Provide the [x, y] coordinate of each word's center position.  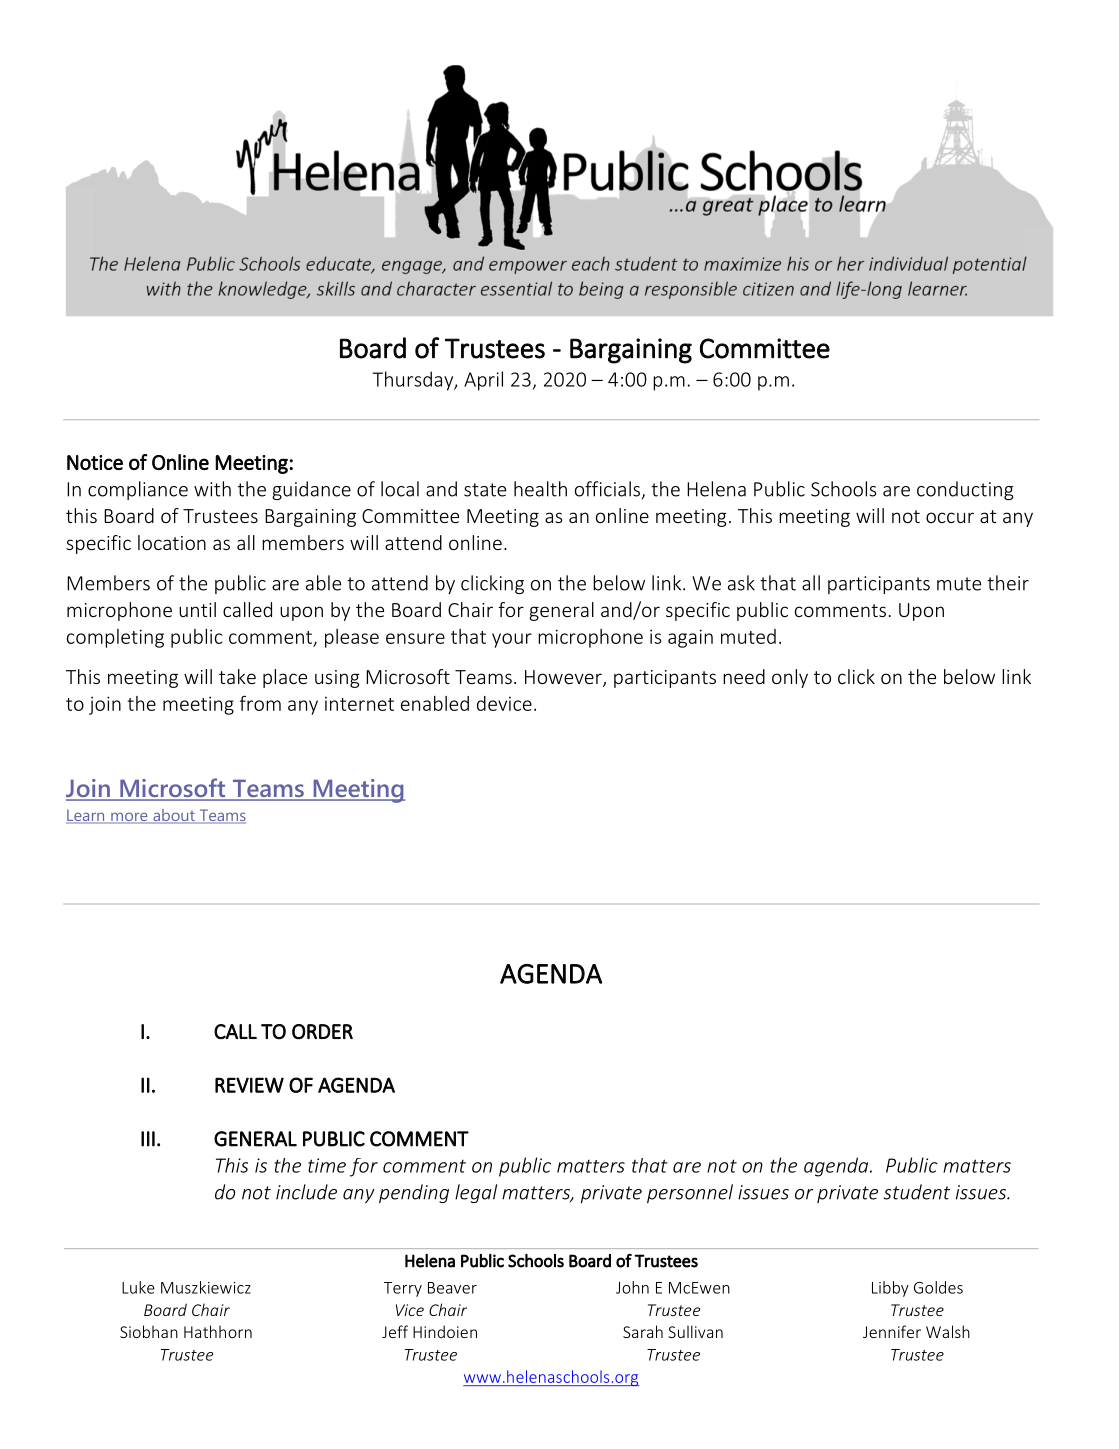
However [564, 678]
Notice [95, 462]
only [790, 678]
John [632, 1287]
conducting [965, 490]
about [174, 816]
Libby [890, 1289]
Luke [138, 1287]
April [483, 381]
